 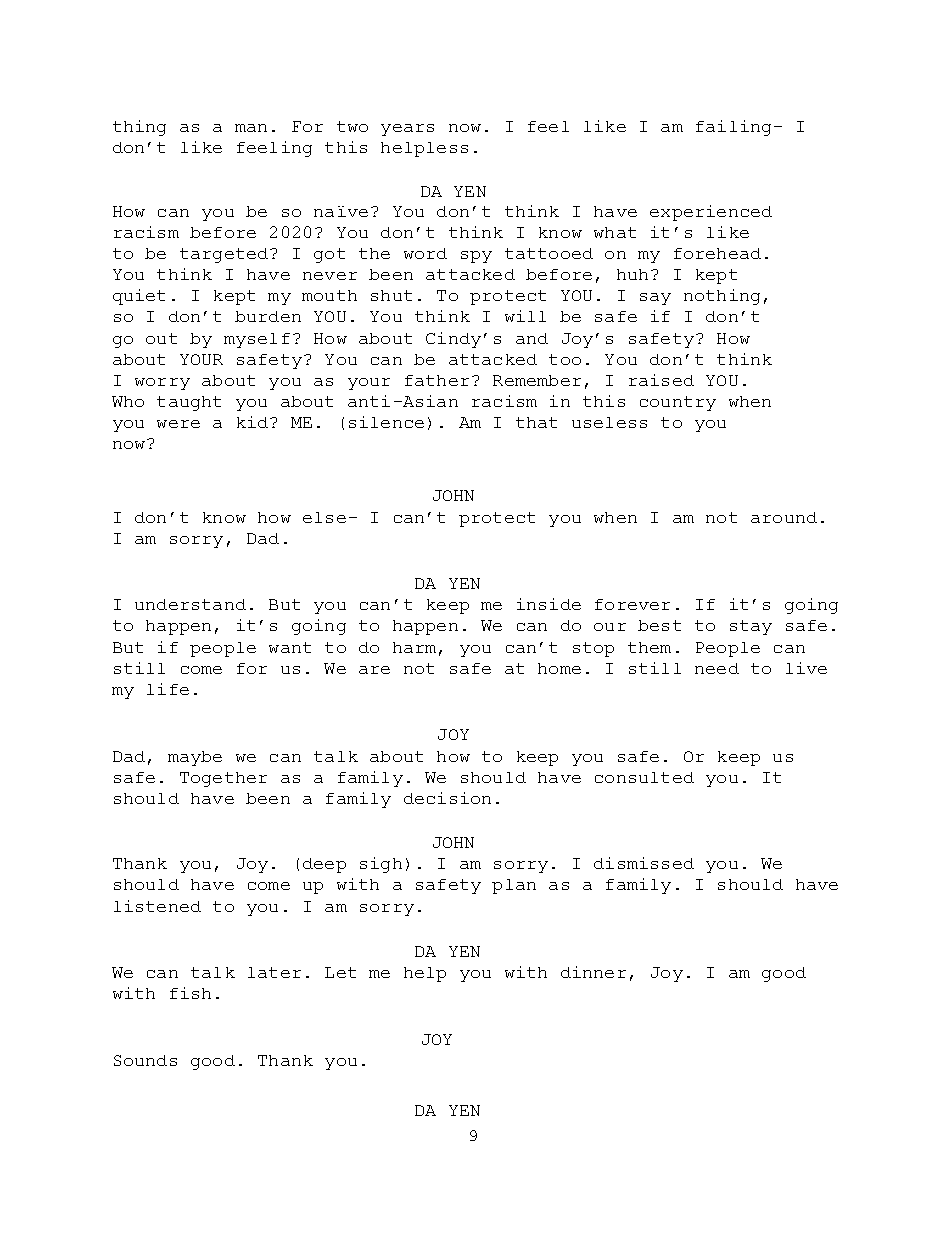 What do you see at coordinates (407, 130) in the image?
I see `years` at bounding box center [407, 130].
